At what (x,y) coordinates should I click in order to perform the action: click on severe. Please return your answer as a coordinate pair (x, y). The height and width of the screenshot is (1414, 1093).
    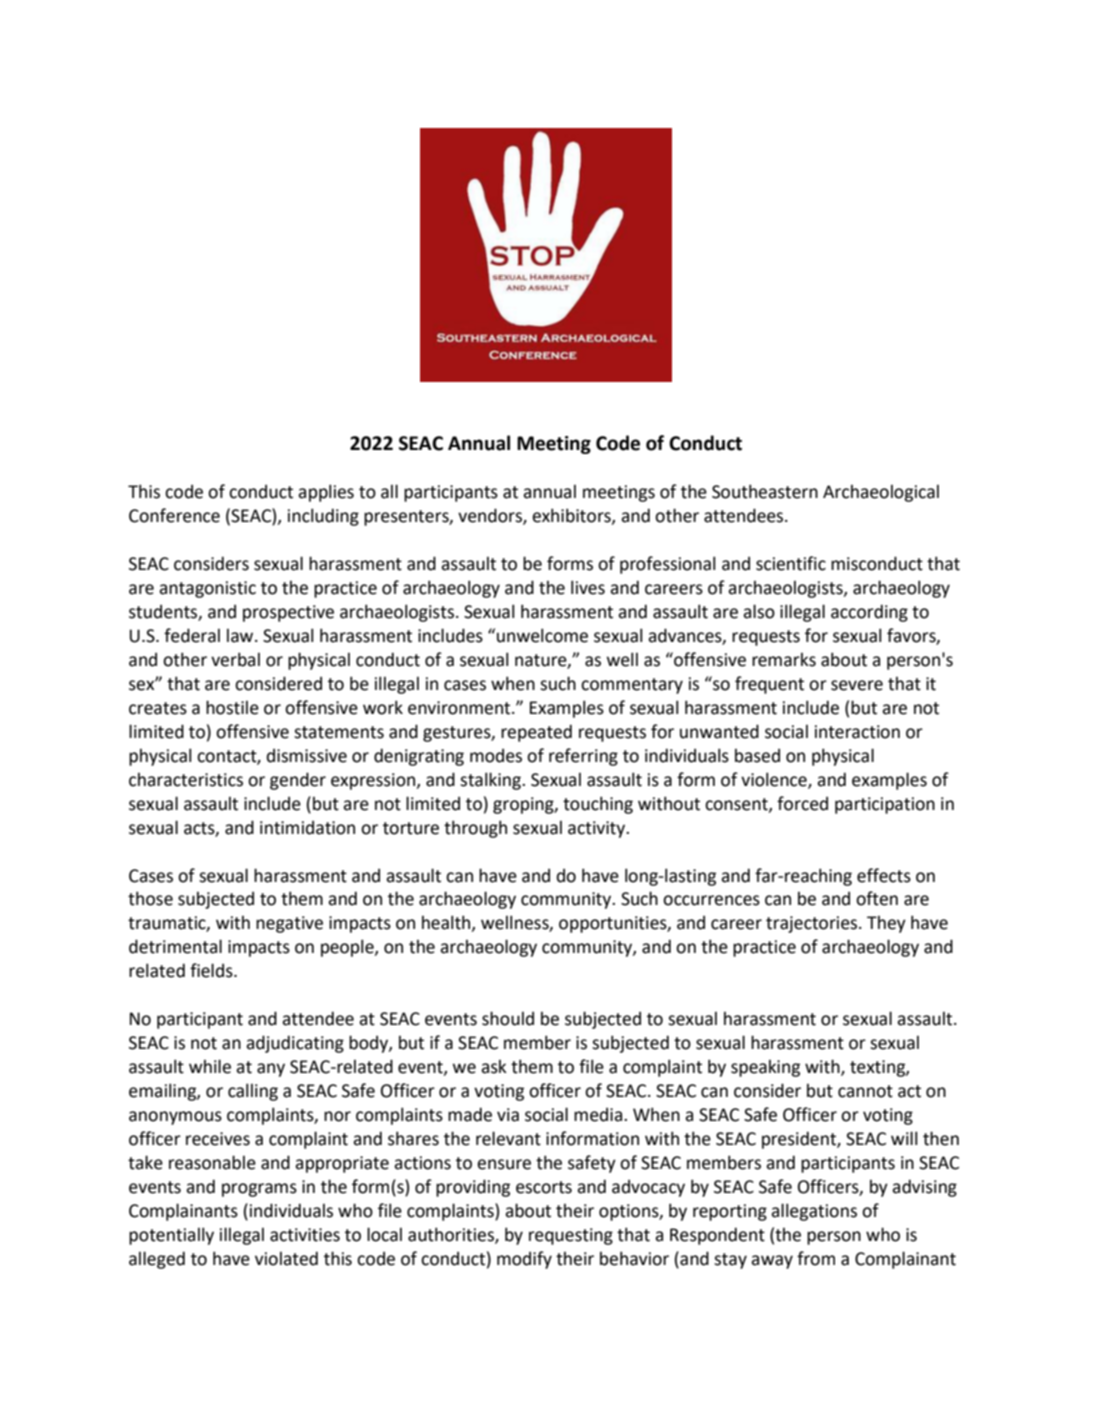
    Looking at the image, I should click on (857, 685).
